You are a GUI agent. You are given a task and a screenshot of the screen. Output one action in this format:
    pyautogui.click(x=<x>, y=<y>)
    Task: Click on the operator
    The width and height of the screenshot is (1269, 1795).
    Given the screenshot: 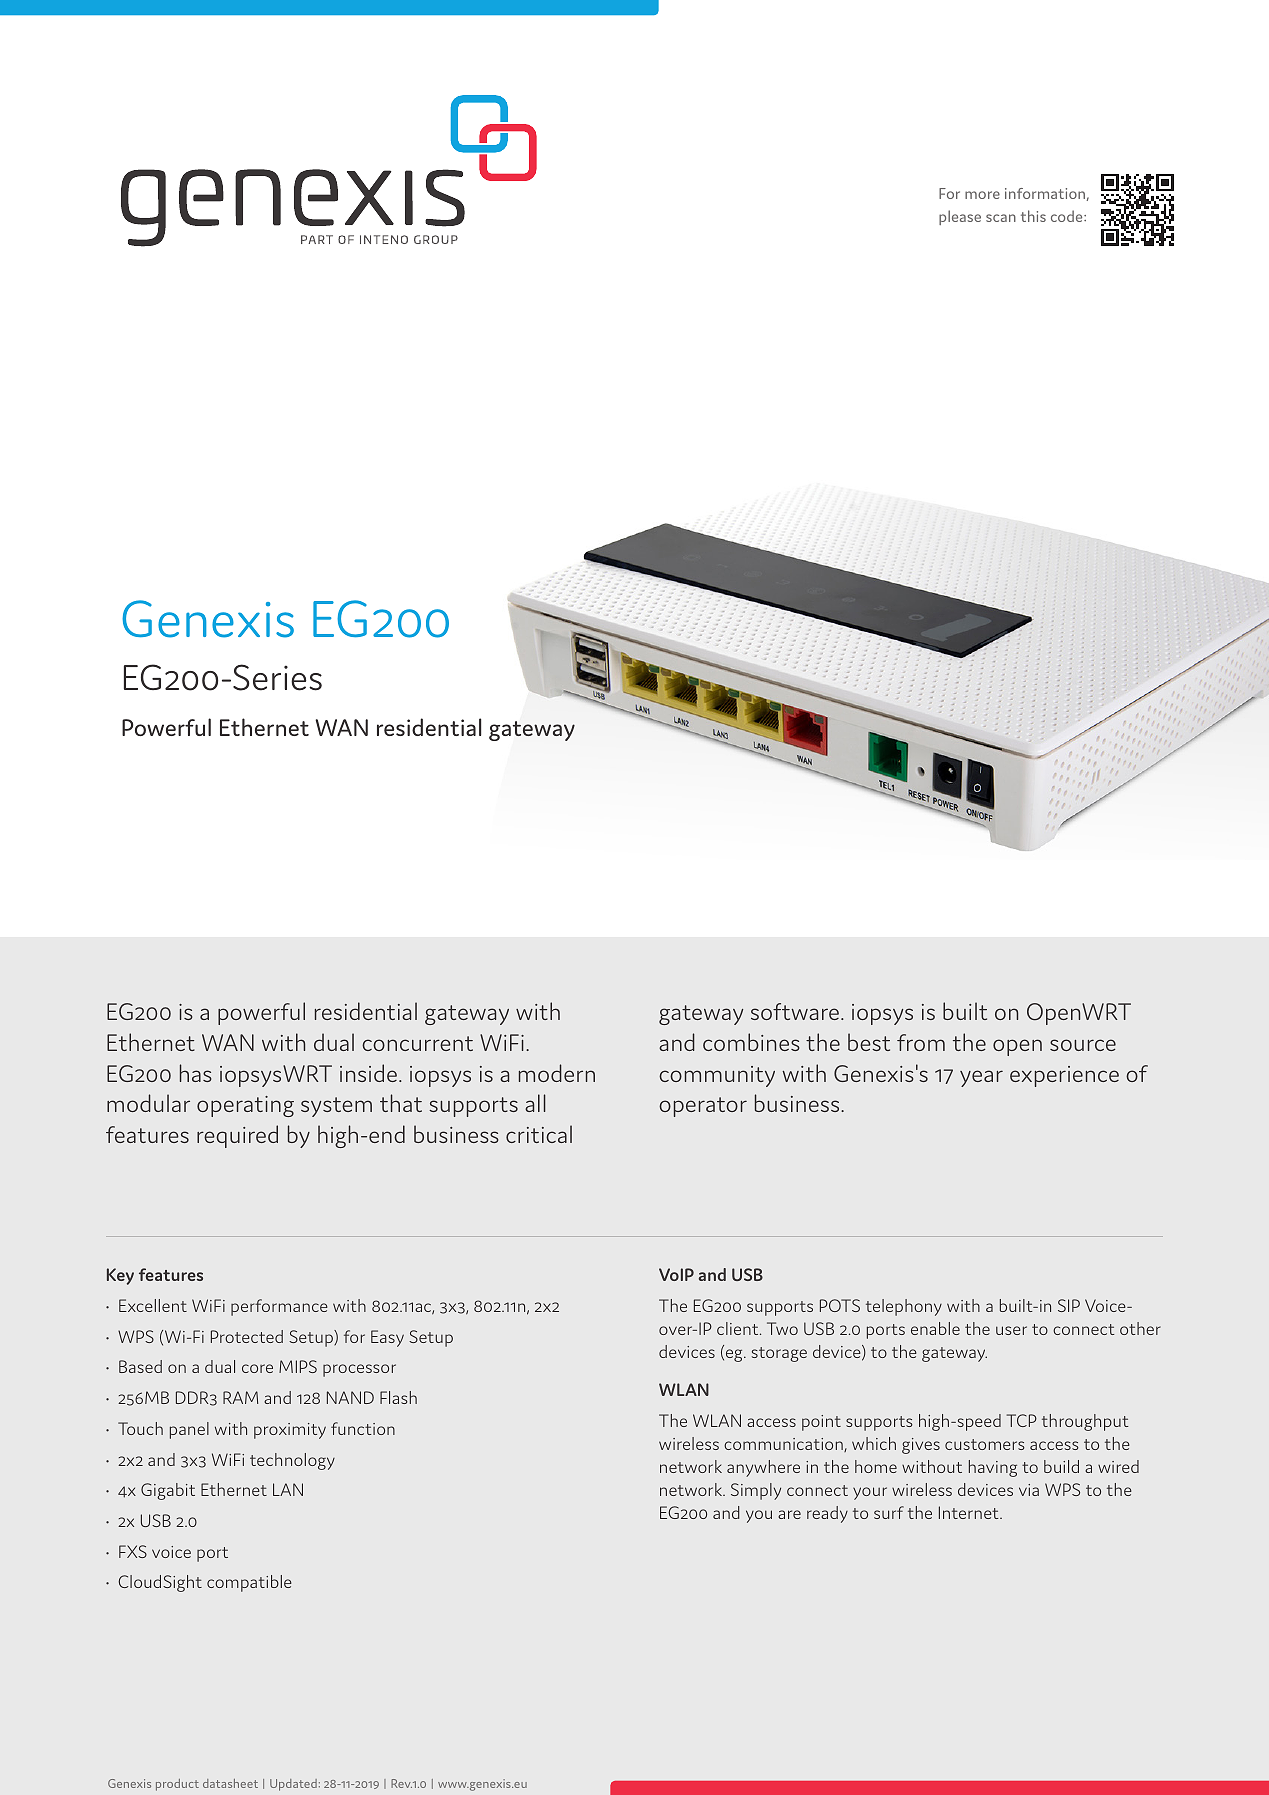 What is the action you would take?
    pyautogui.click(x=703, y=1107)
